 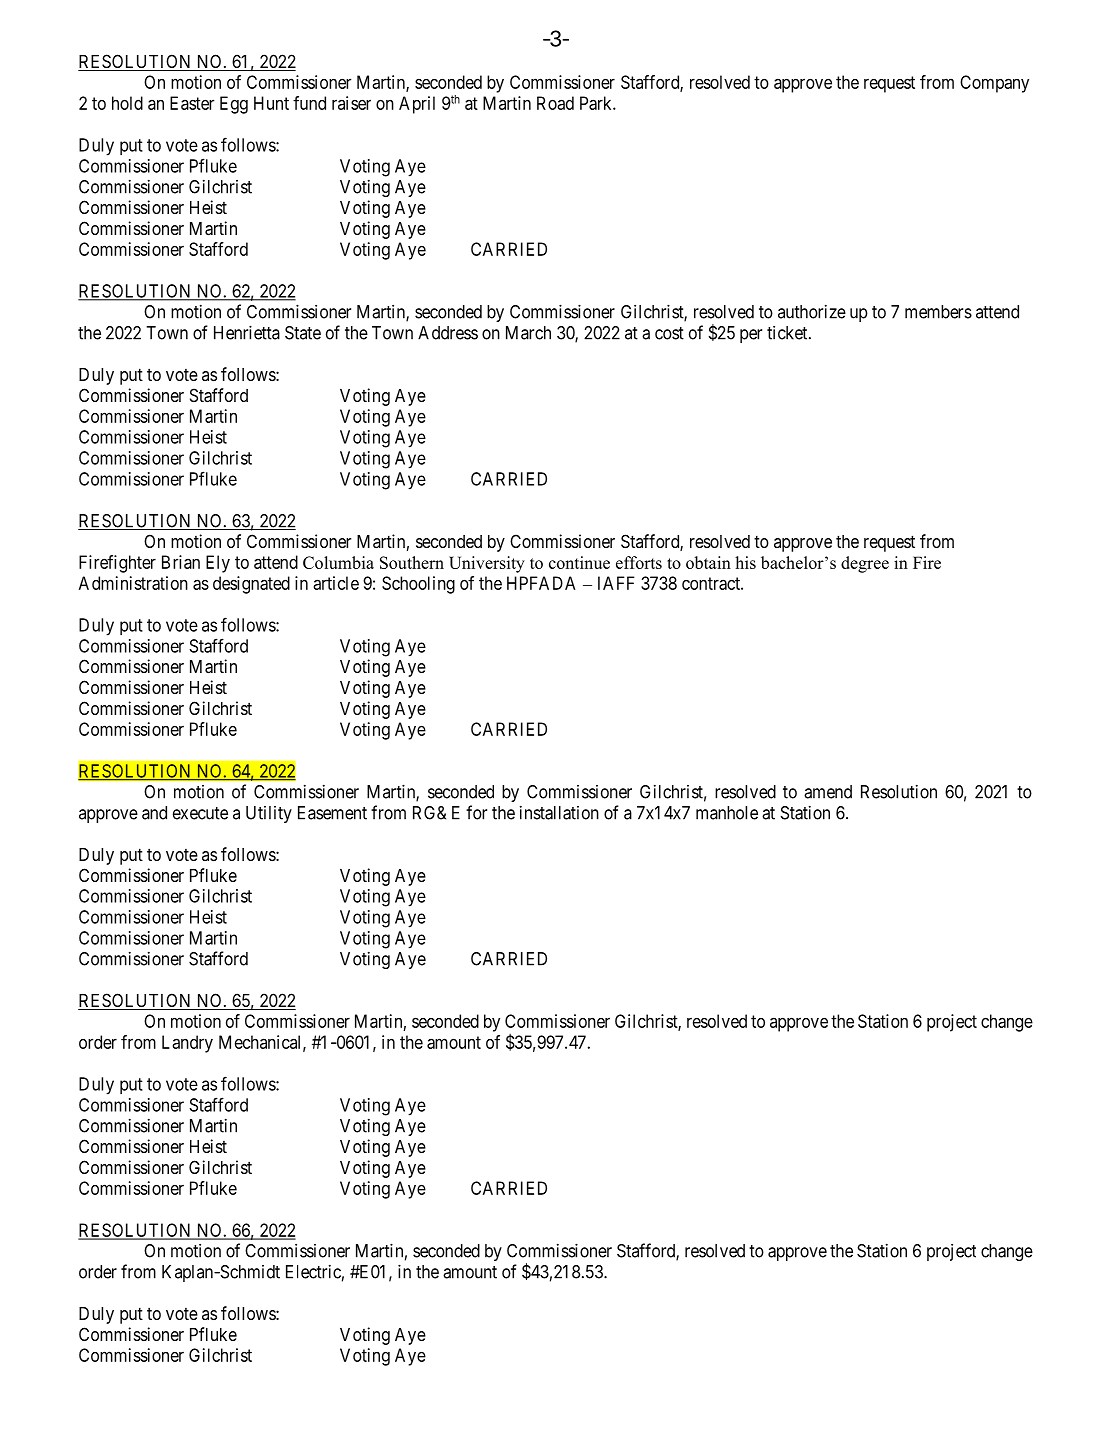 I want to click on amend, so click(x=828, y=792).
